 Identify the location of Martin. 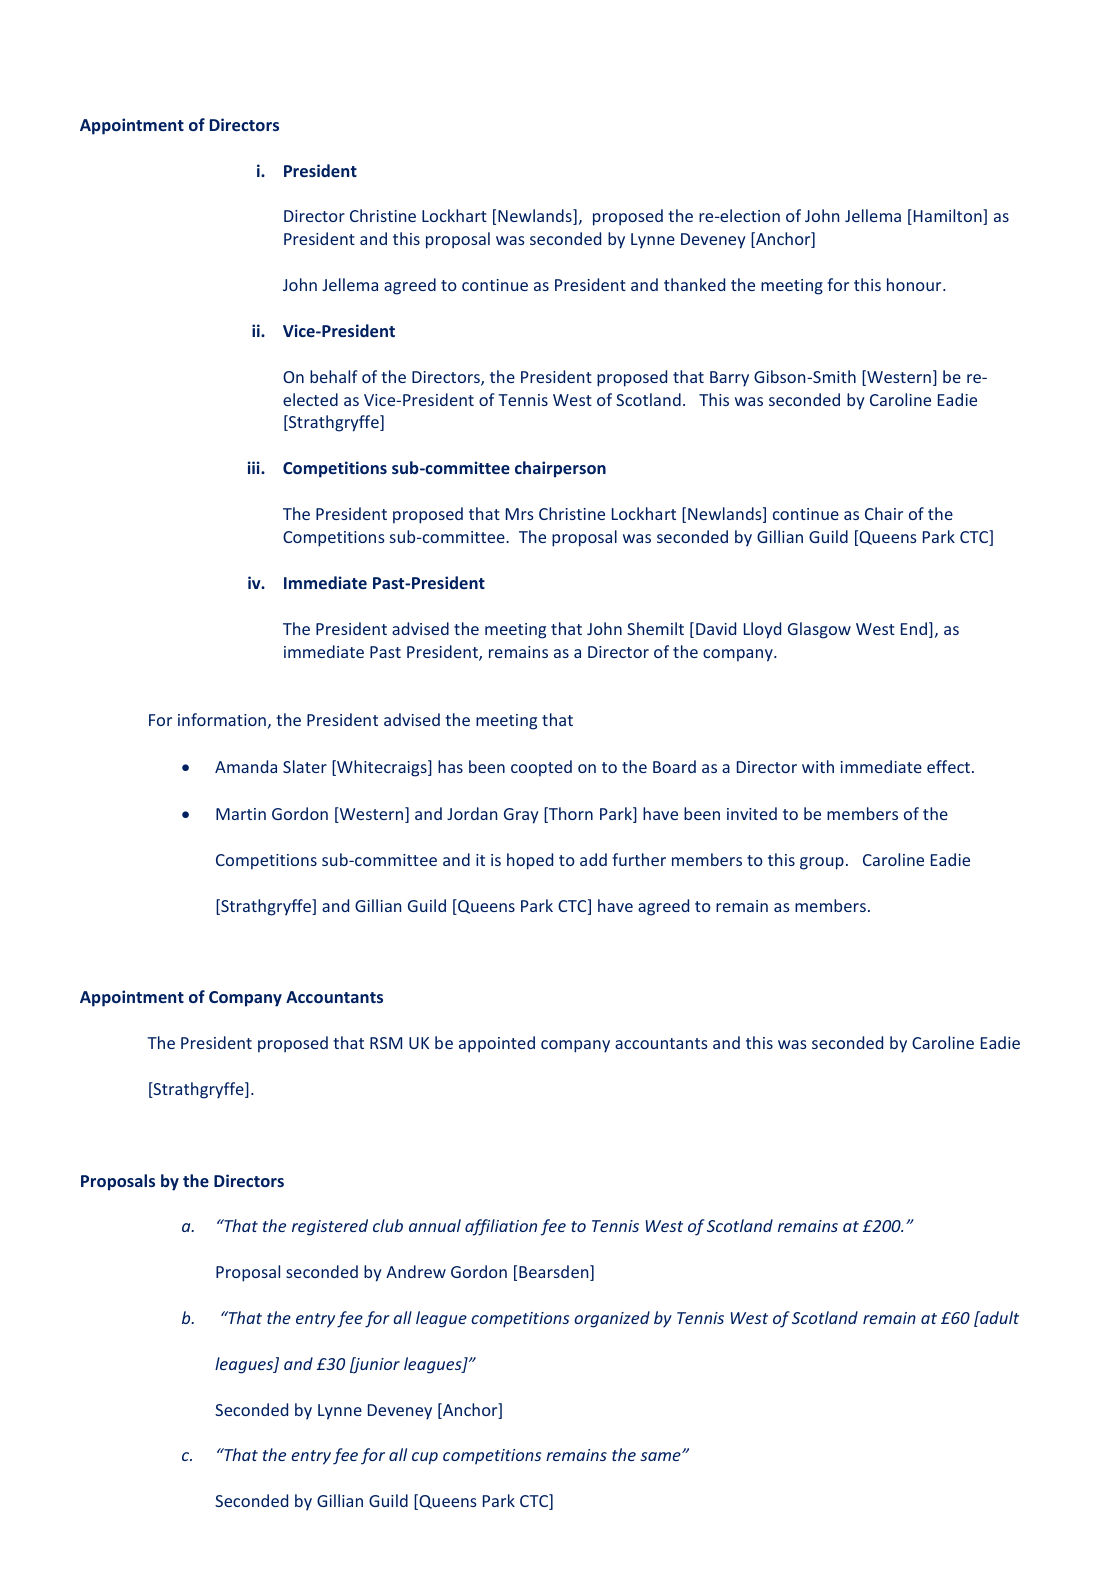
(241, 814).
